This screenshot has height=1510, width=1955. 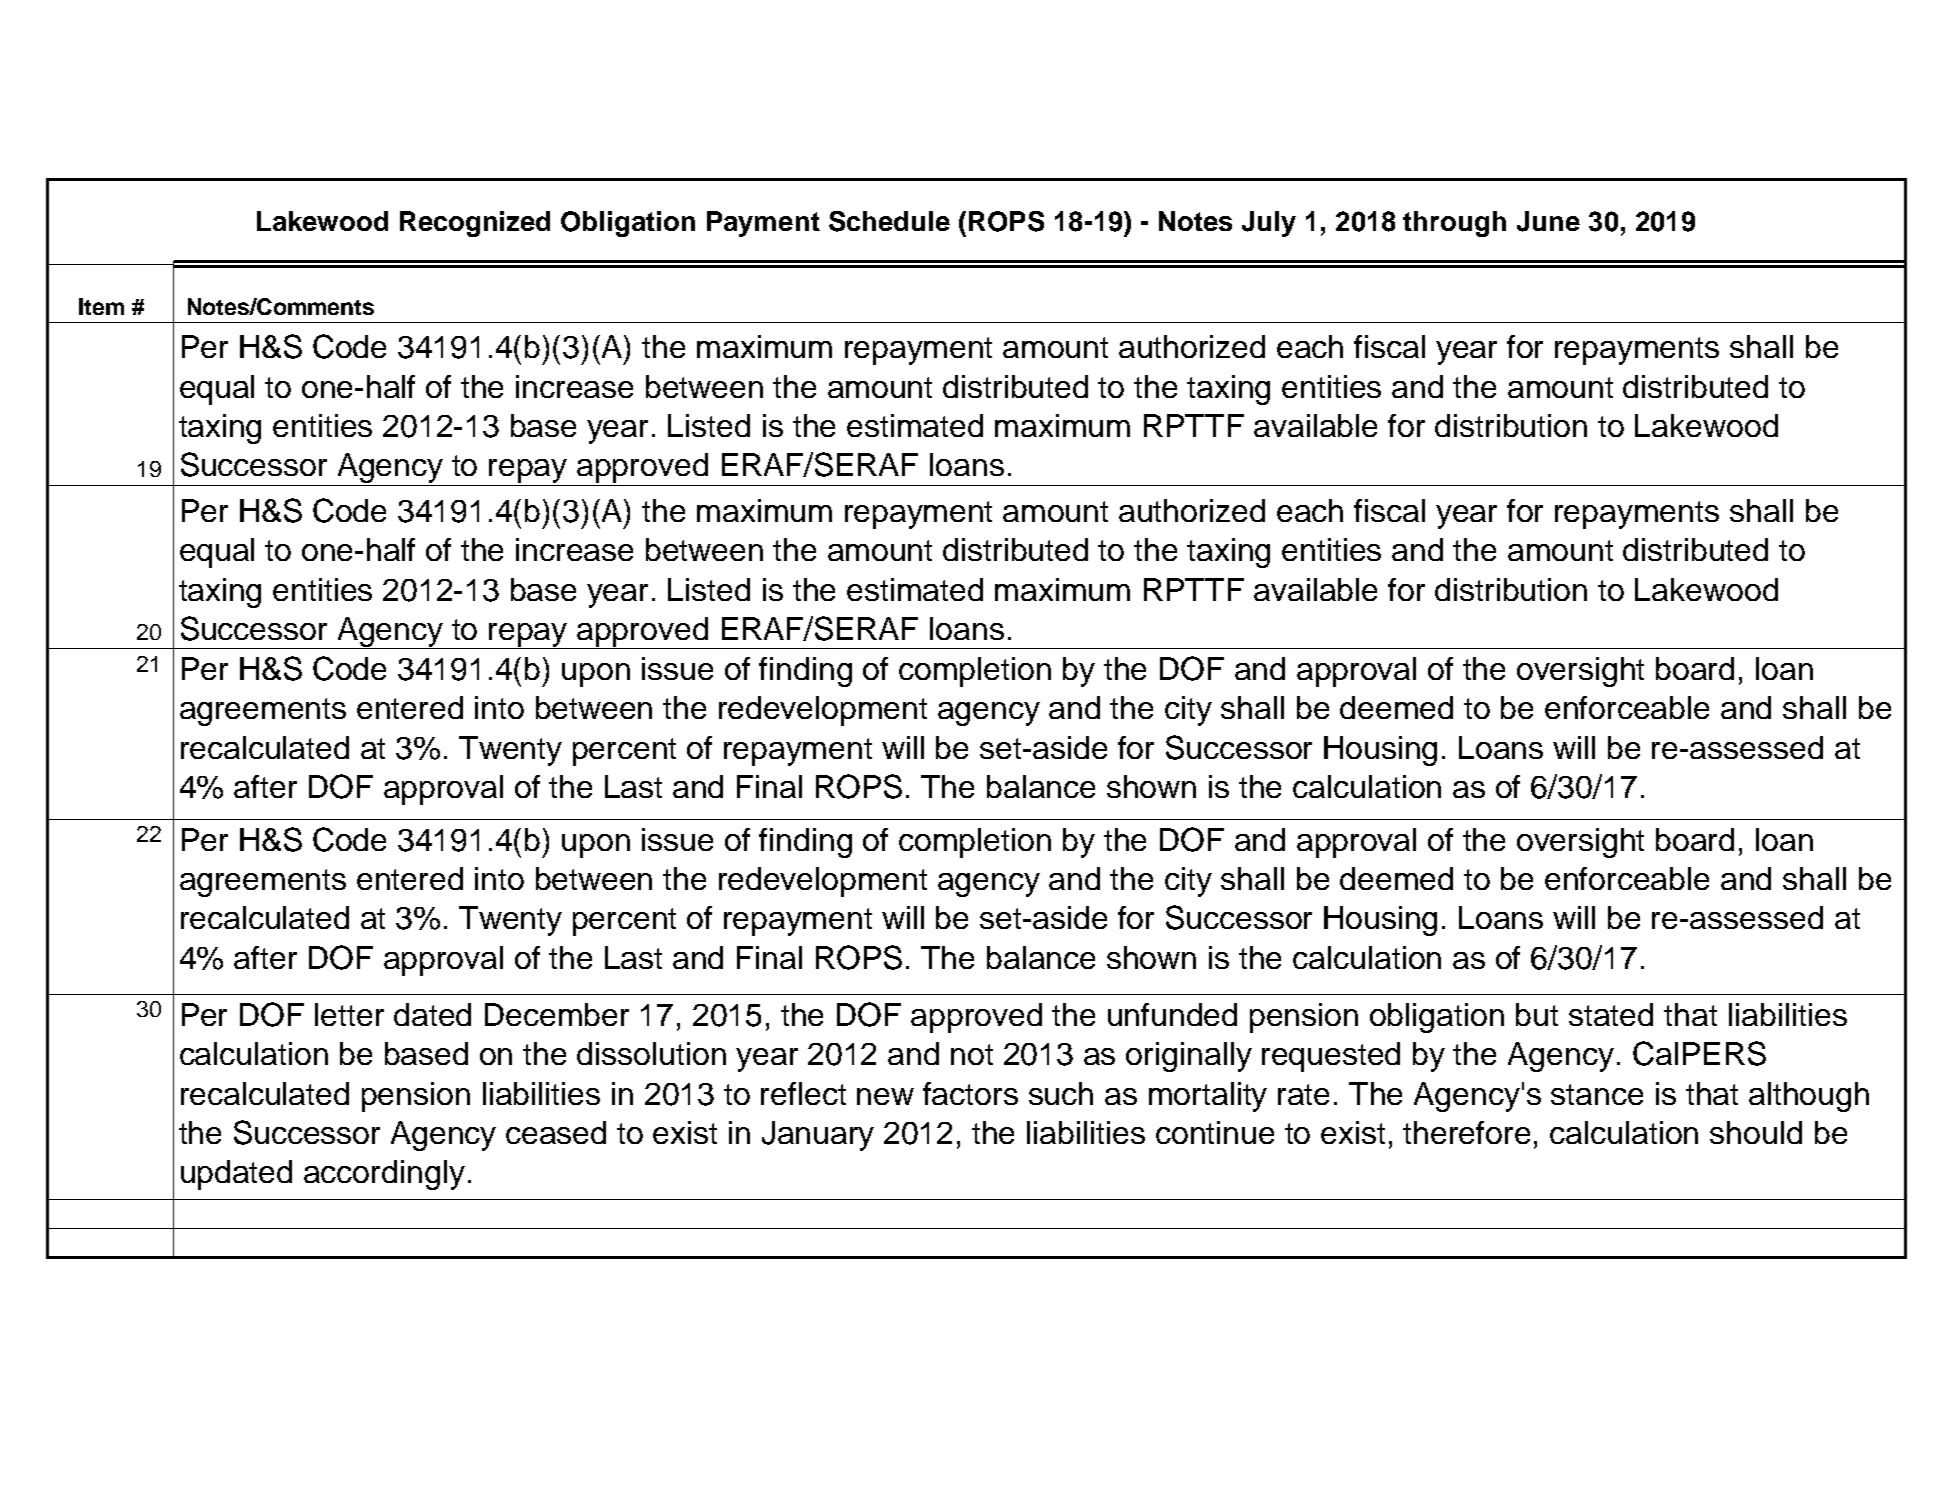 I want to click on originally, so click(x=1189, y=1057).
